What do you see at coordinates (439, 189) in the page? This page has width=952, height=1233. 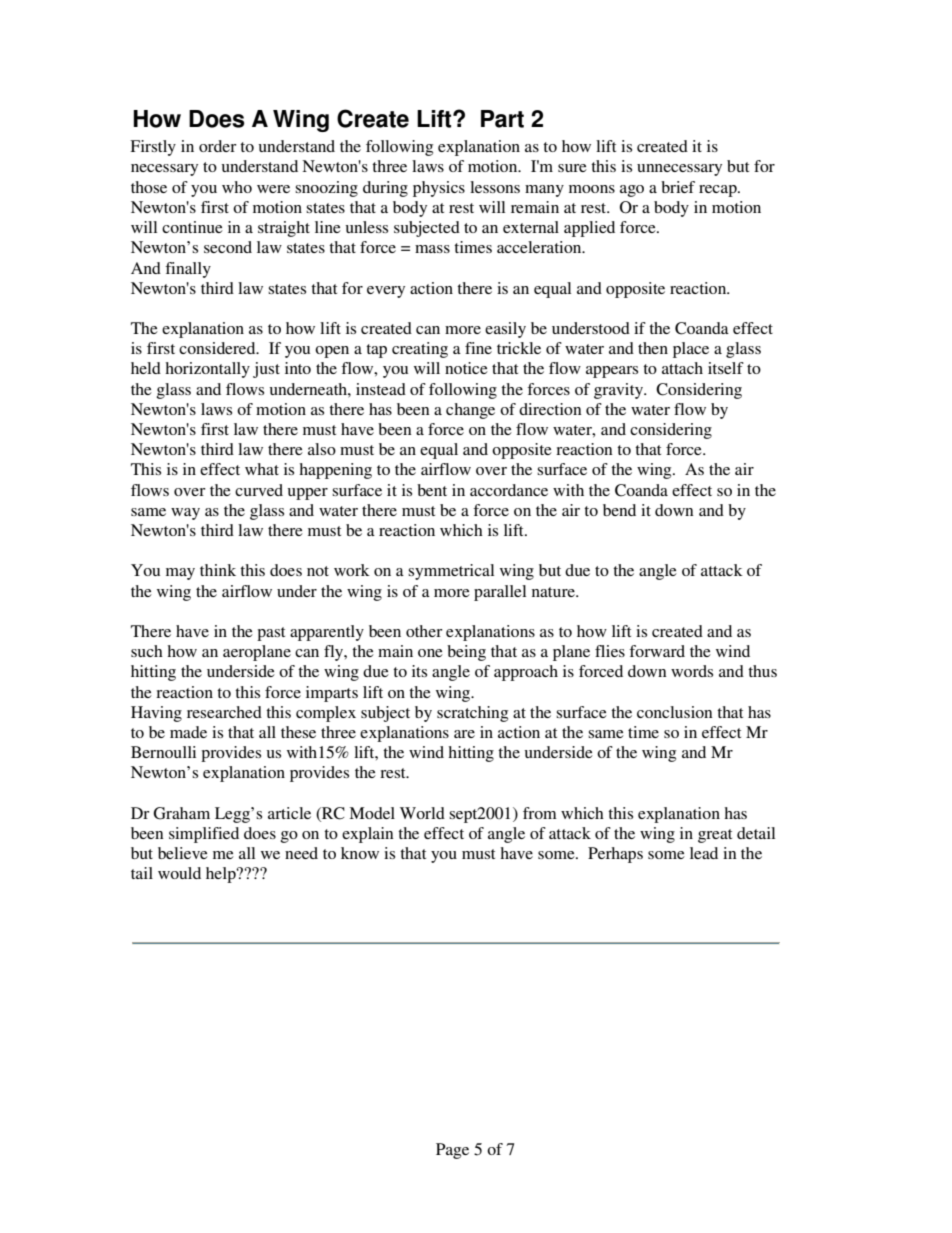 I see `physics` at bounding box center [439, 189].
